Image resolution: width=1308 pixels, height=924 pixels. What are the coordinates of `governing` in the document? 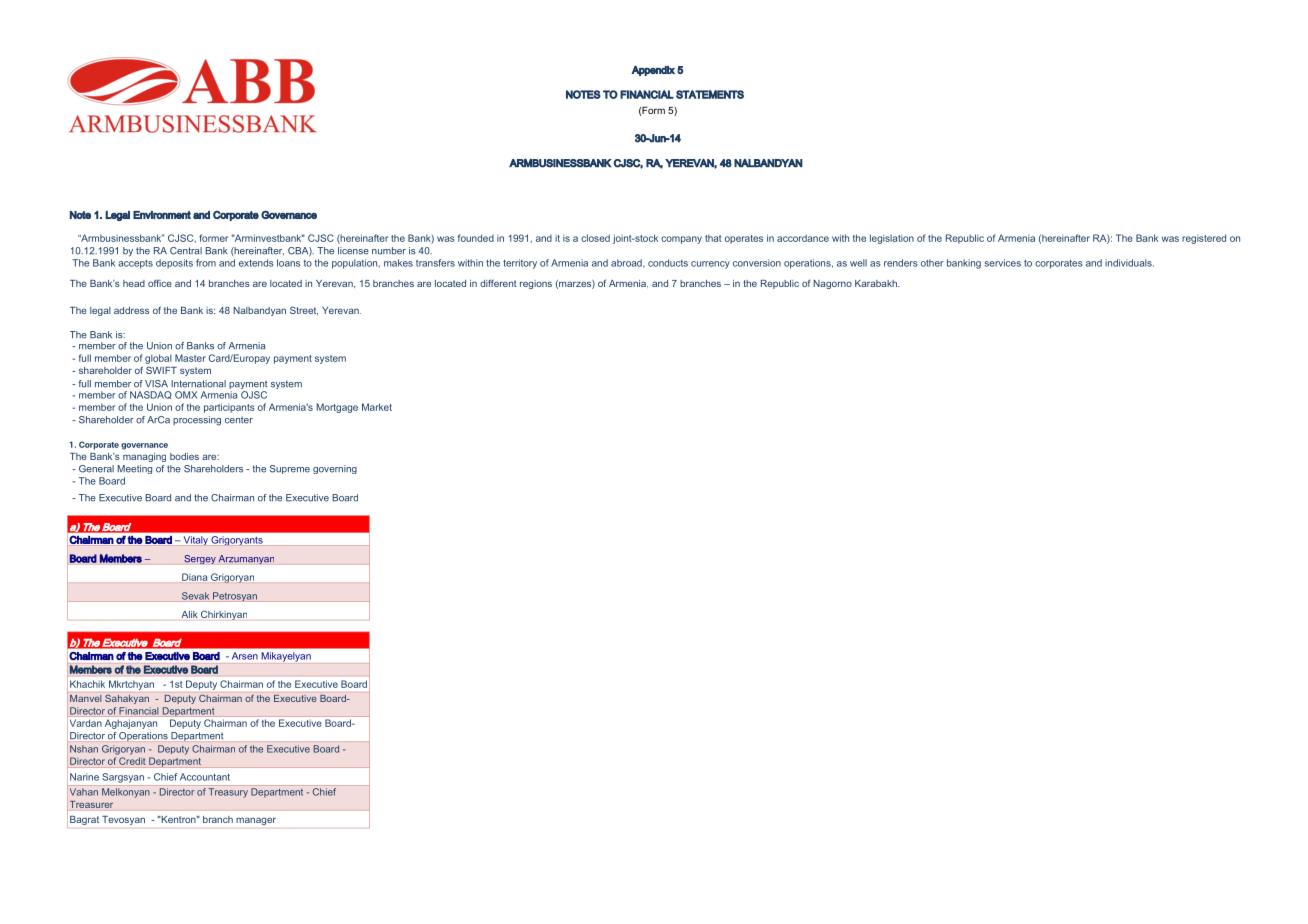 It's located at (335, 469).
